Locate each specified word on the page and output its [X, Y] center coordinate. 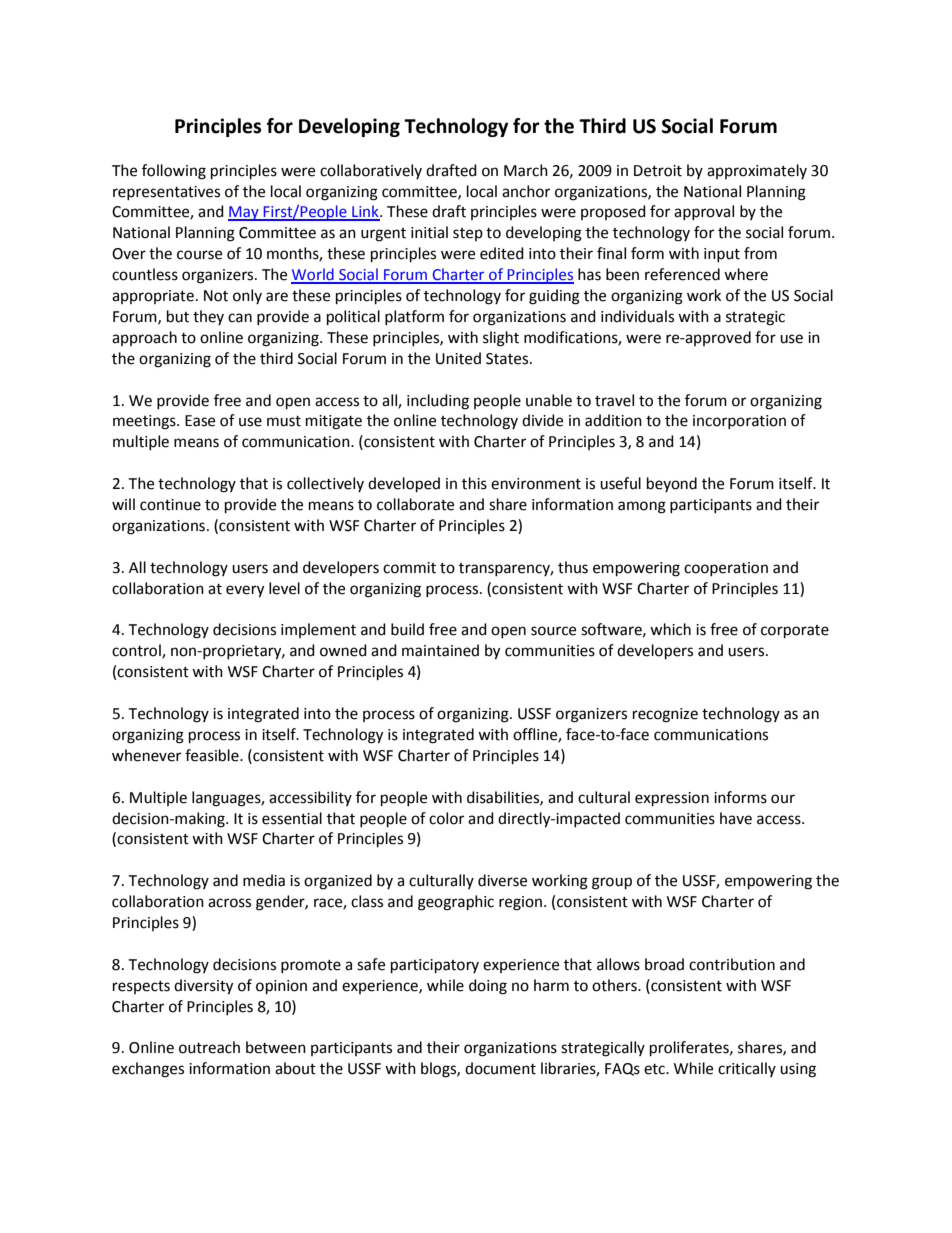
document [500, 1068]
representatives [166, 193]
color [446, 818]
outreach [209, 1047]
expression [672, 799]
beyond [672, 484]
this [474, 483]
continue [170, 505]
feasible [213, 755]
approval [704, 212]
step [468, 234]
